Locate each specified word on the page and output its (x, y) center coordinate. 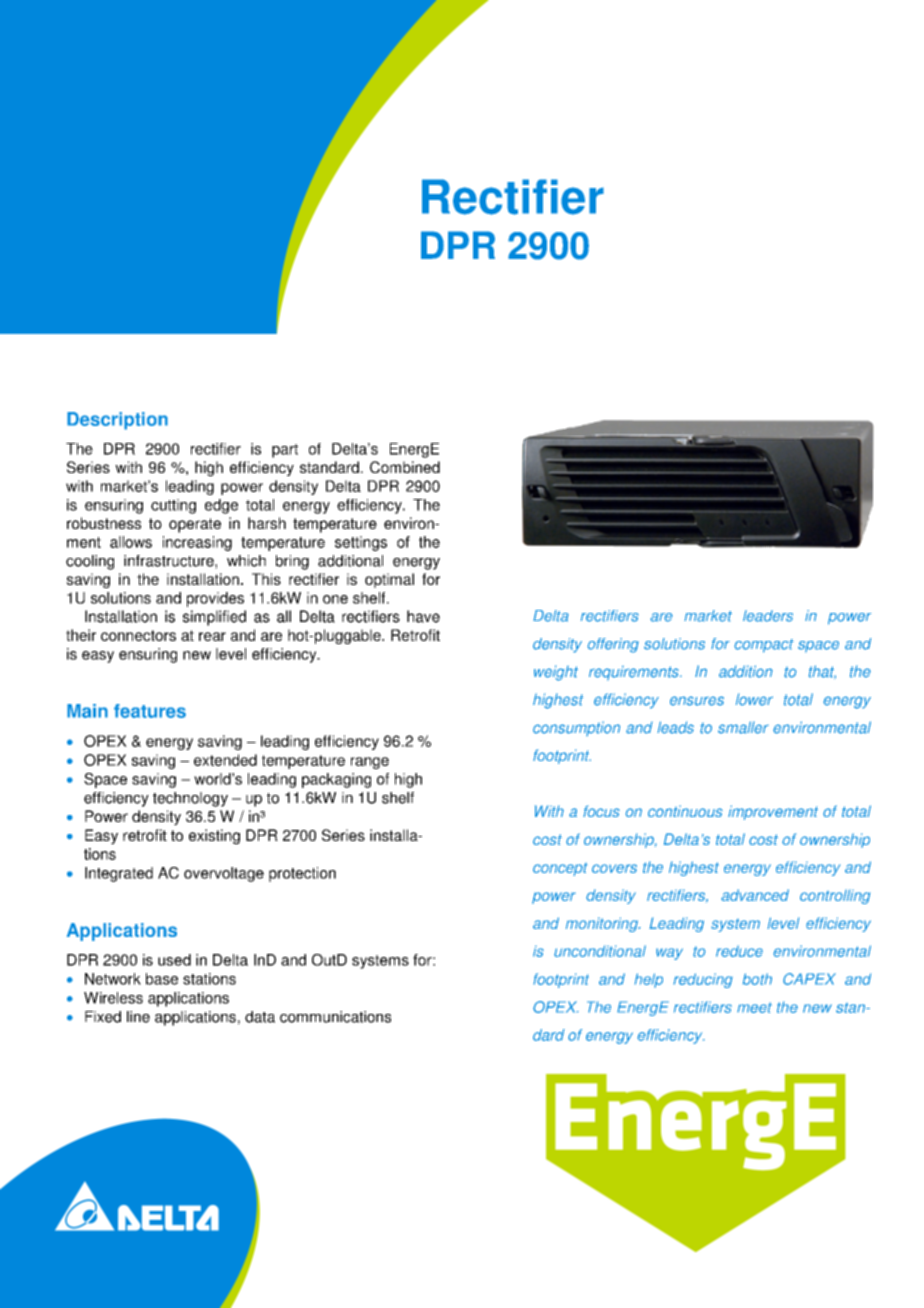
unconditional (600, 951)
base (162, 979)
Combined (405, 467)
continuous (685, 811)
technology (190, 799)
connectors (138, 635)
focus (601, 811)
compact (764, 646)
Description (117, 421)
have (423, 616)
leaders (768, 616)
